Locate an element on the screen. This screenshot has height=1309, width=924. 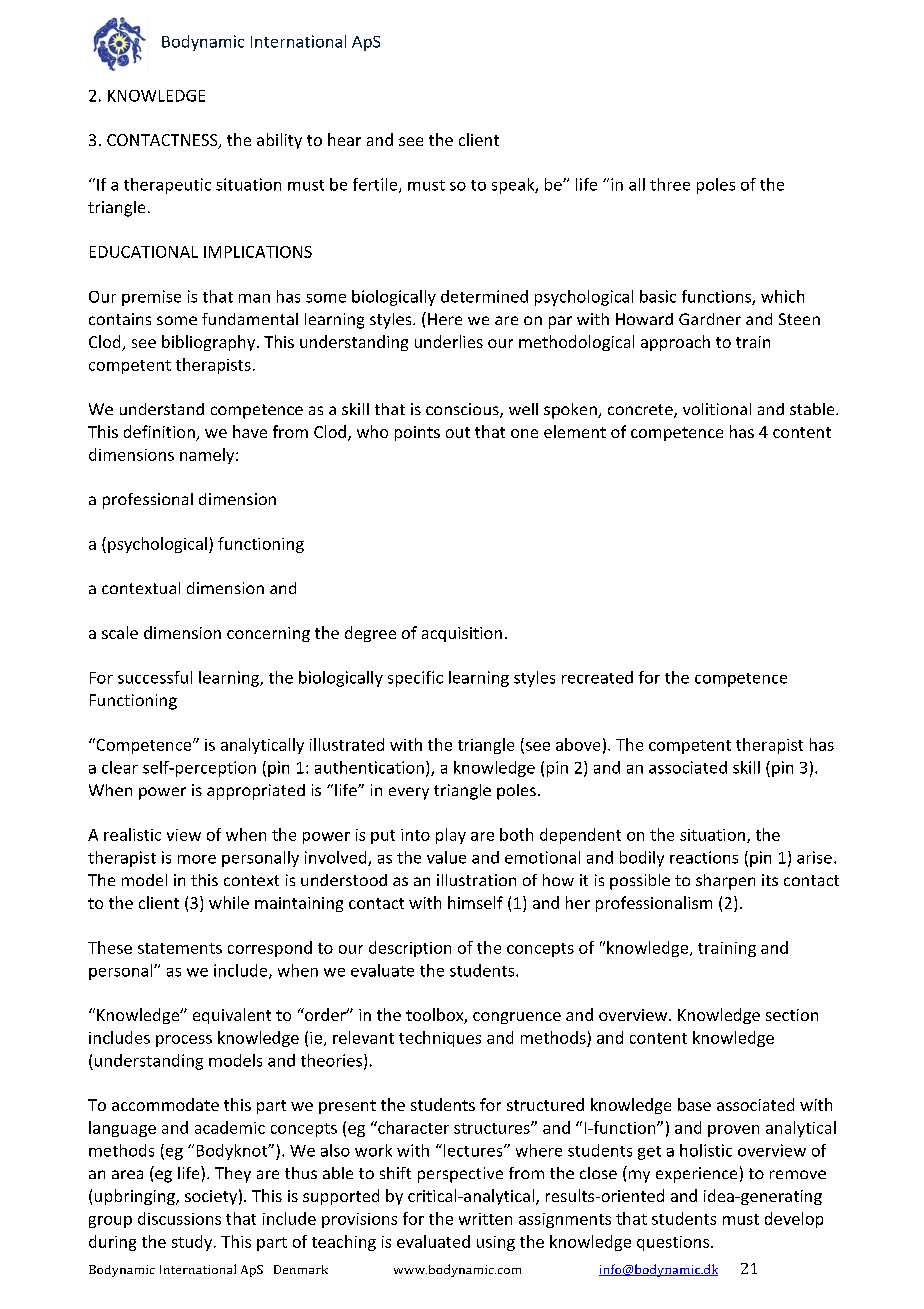
fertile is located at coordinates (376, 185).
